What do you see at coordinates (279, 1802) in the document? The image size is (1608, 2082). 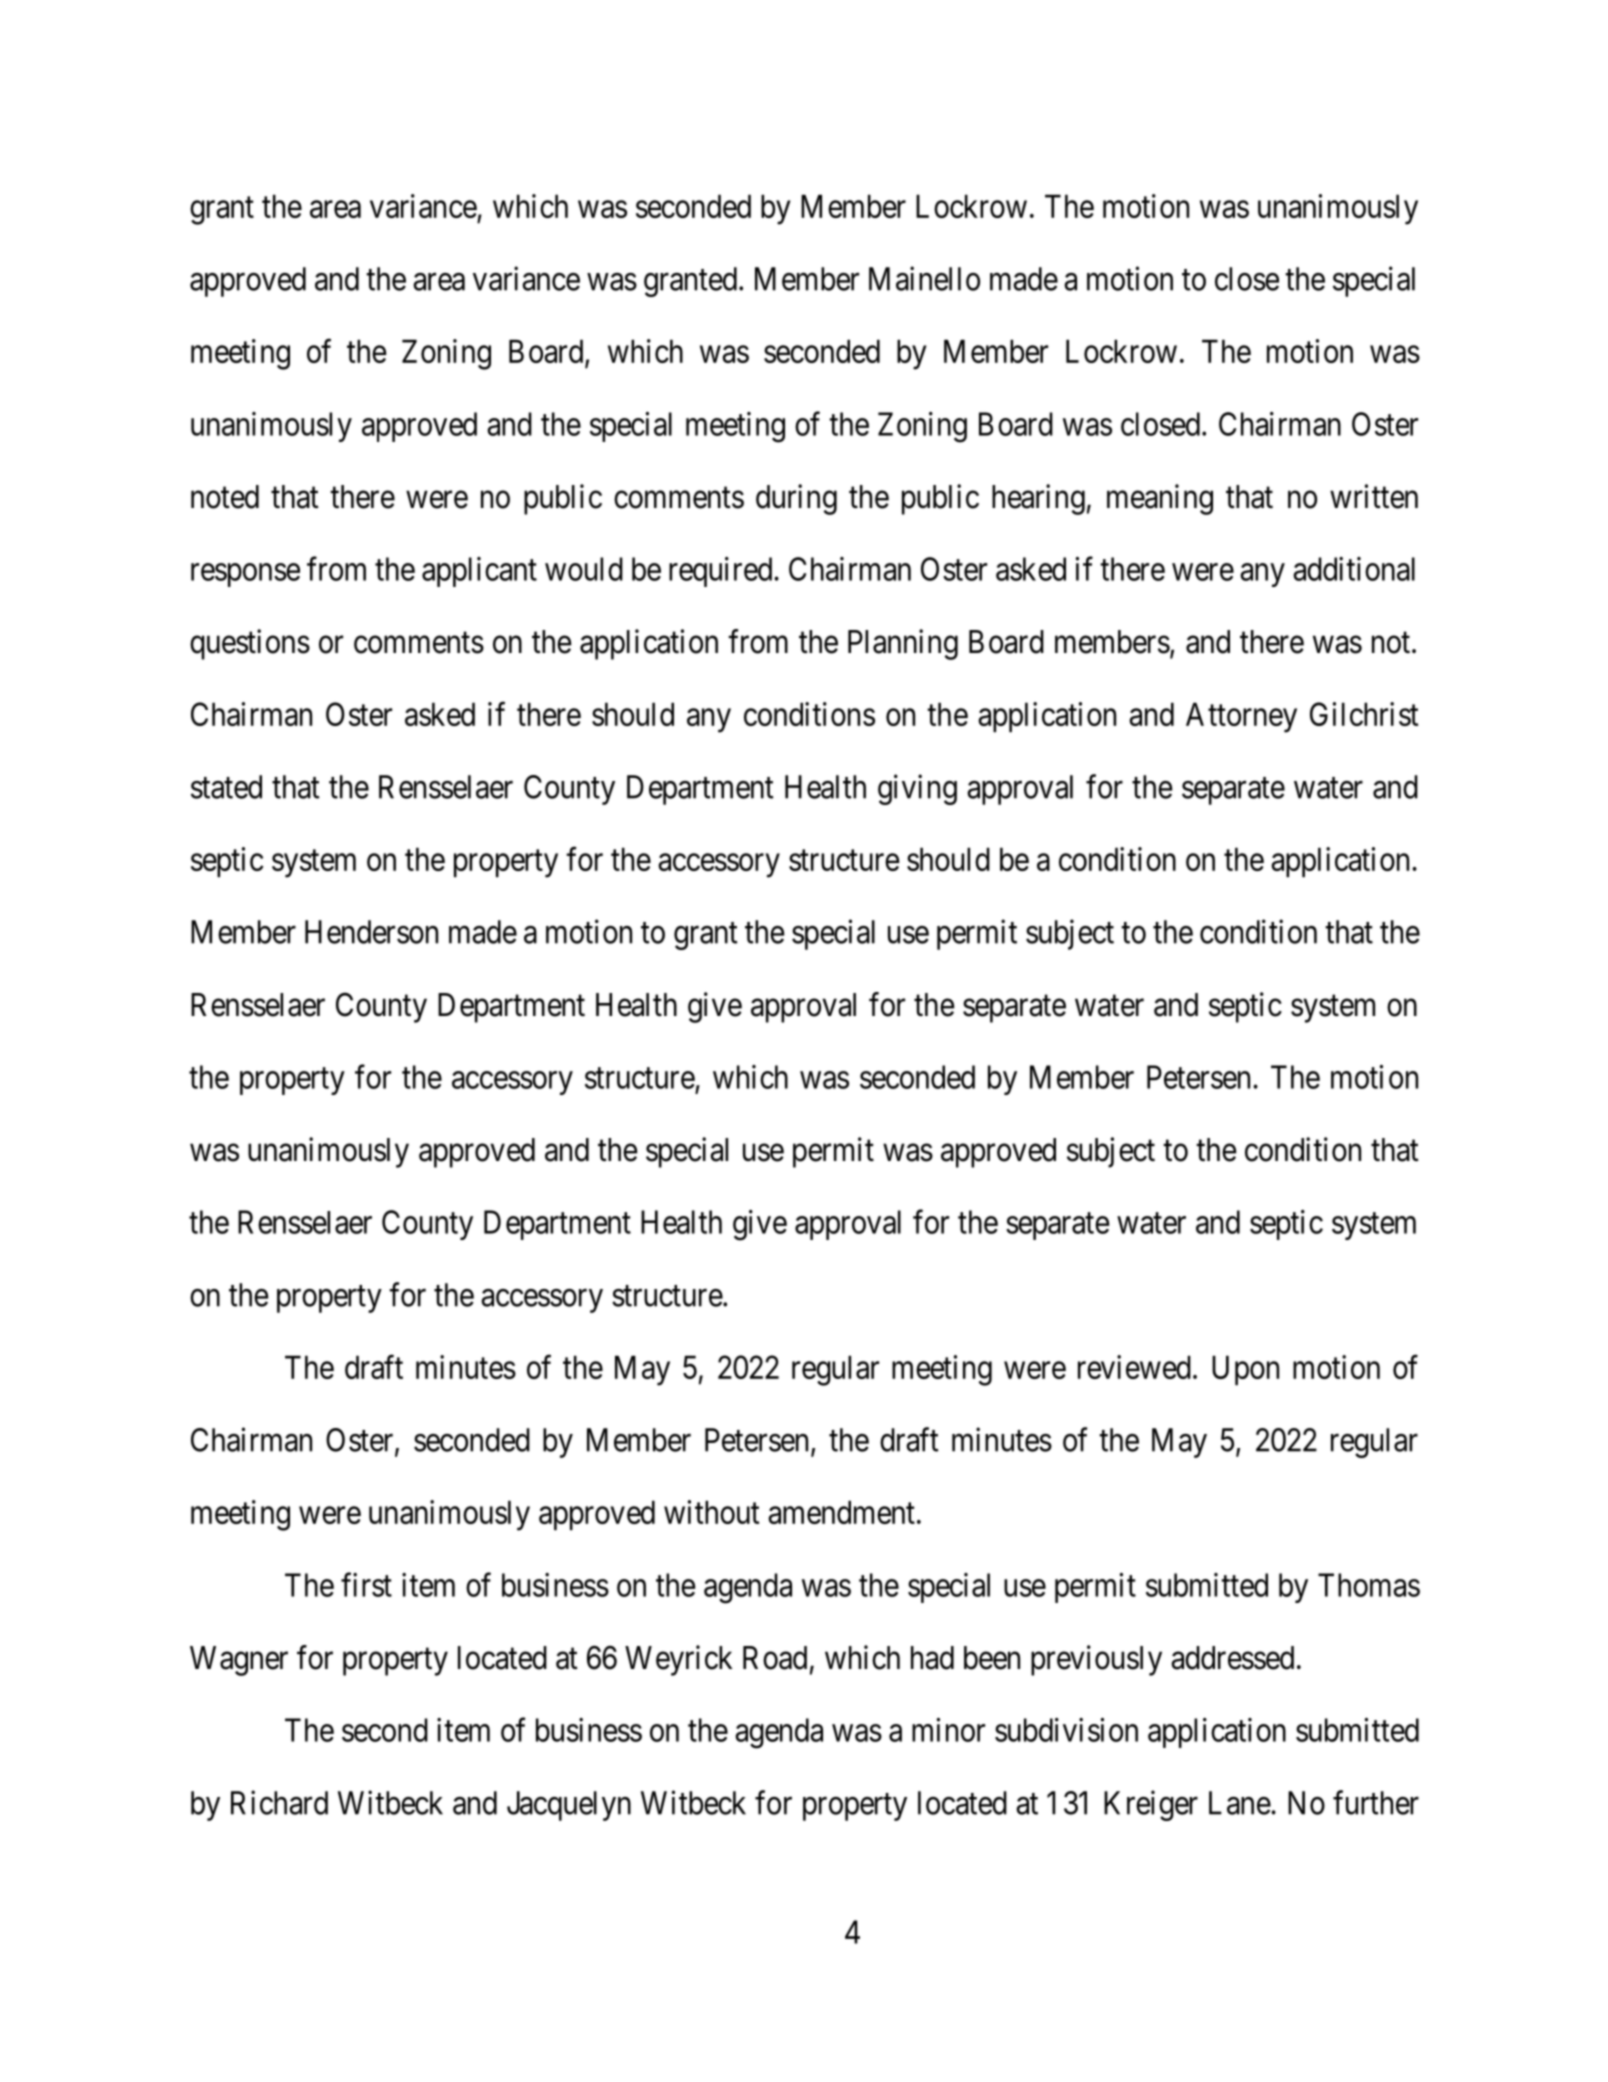 I see `Richard` at bounding box center [279, 1802].
